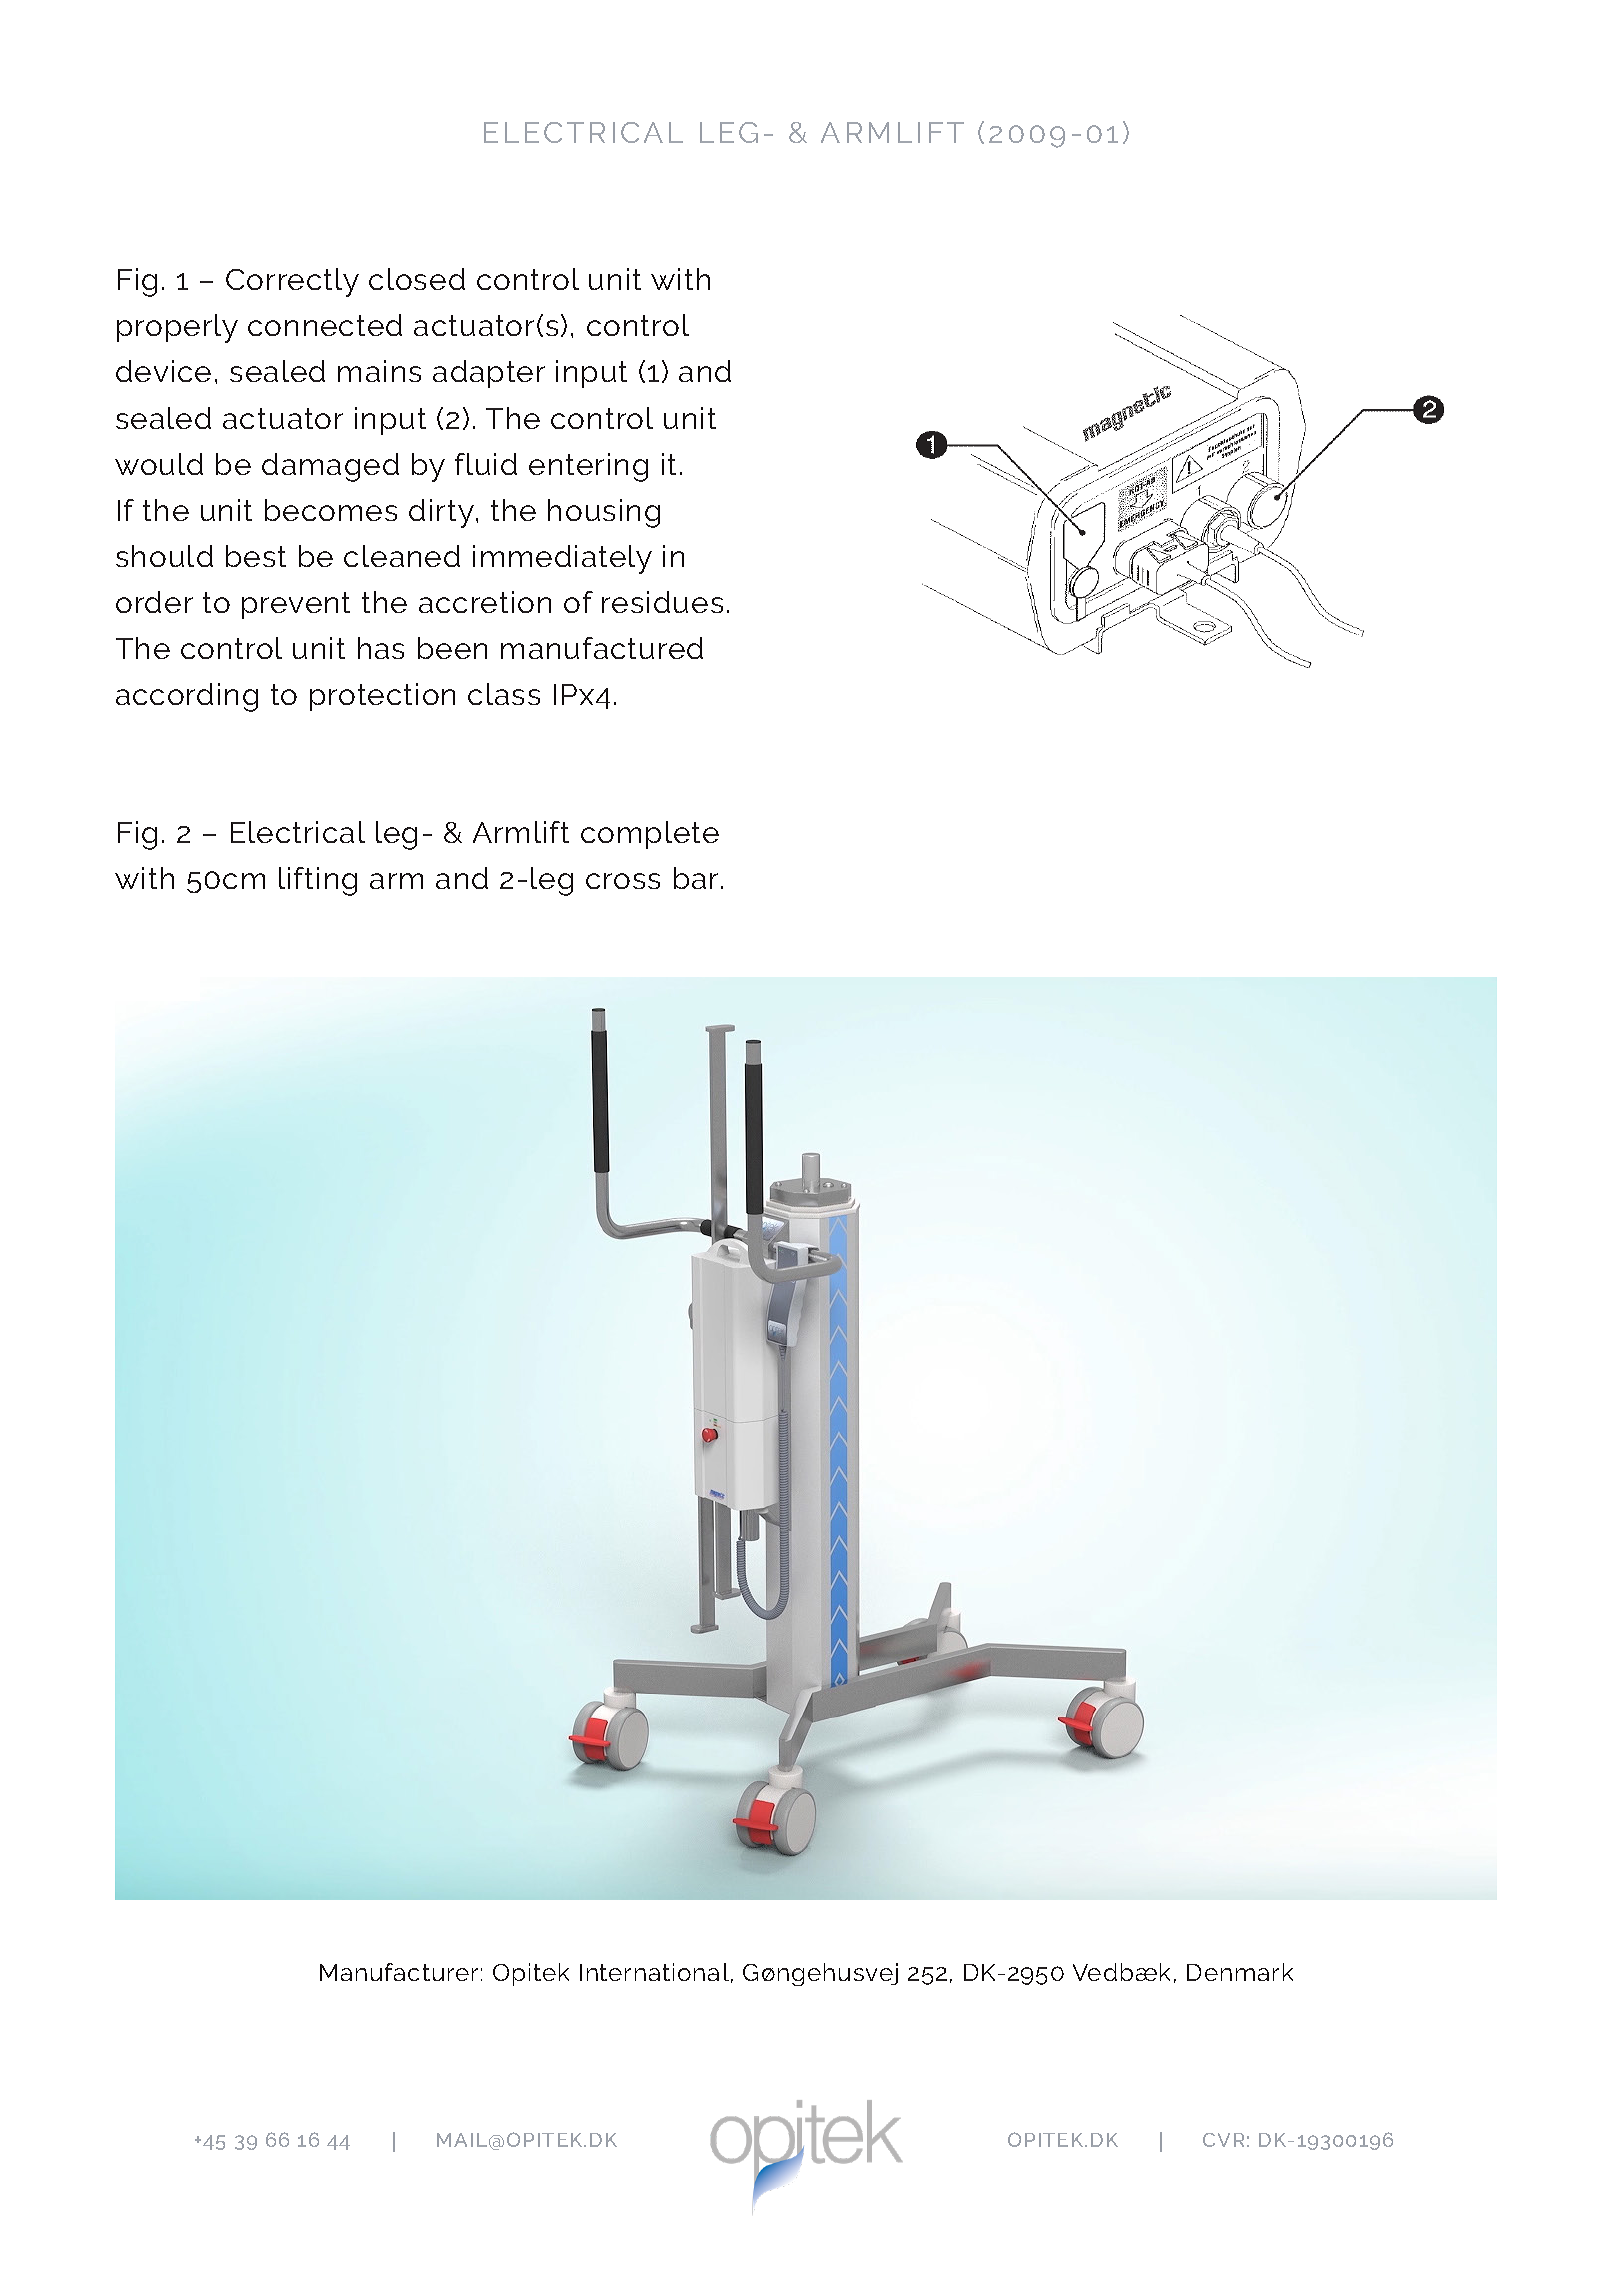 The image size is (1612, 2280). Describe the element at coordinates (588, 467) in the image. I see `entering` at that location.
